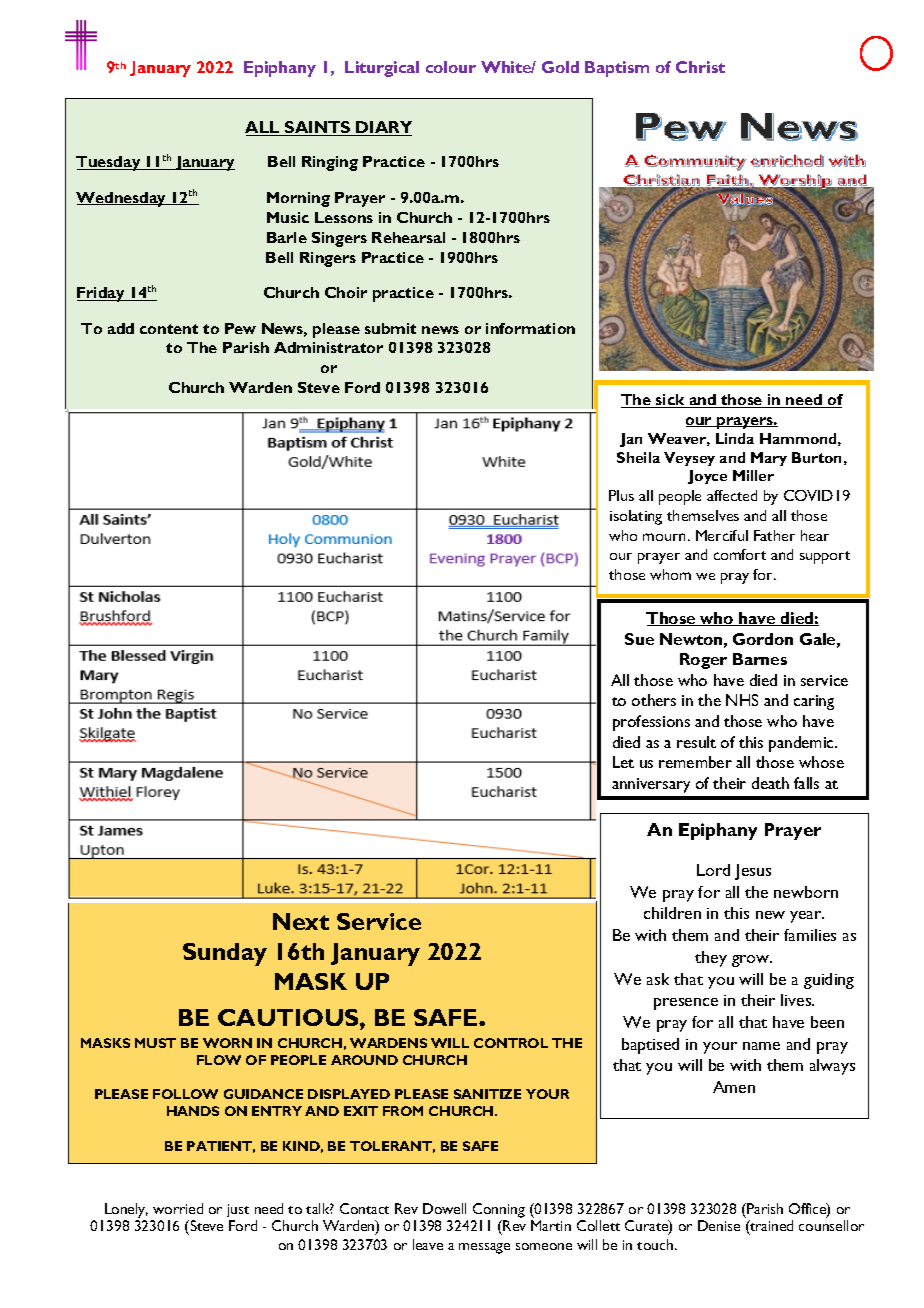 The width and height of the screenshot is (924, 1308). I want to click on Tuesday, so click(109, 163).
